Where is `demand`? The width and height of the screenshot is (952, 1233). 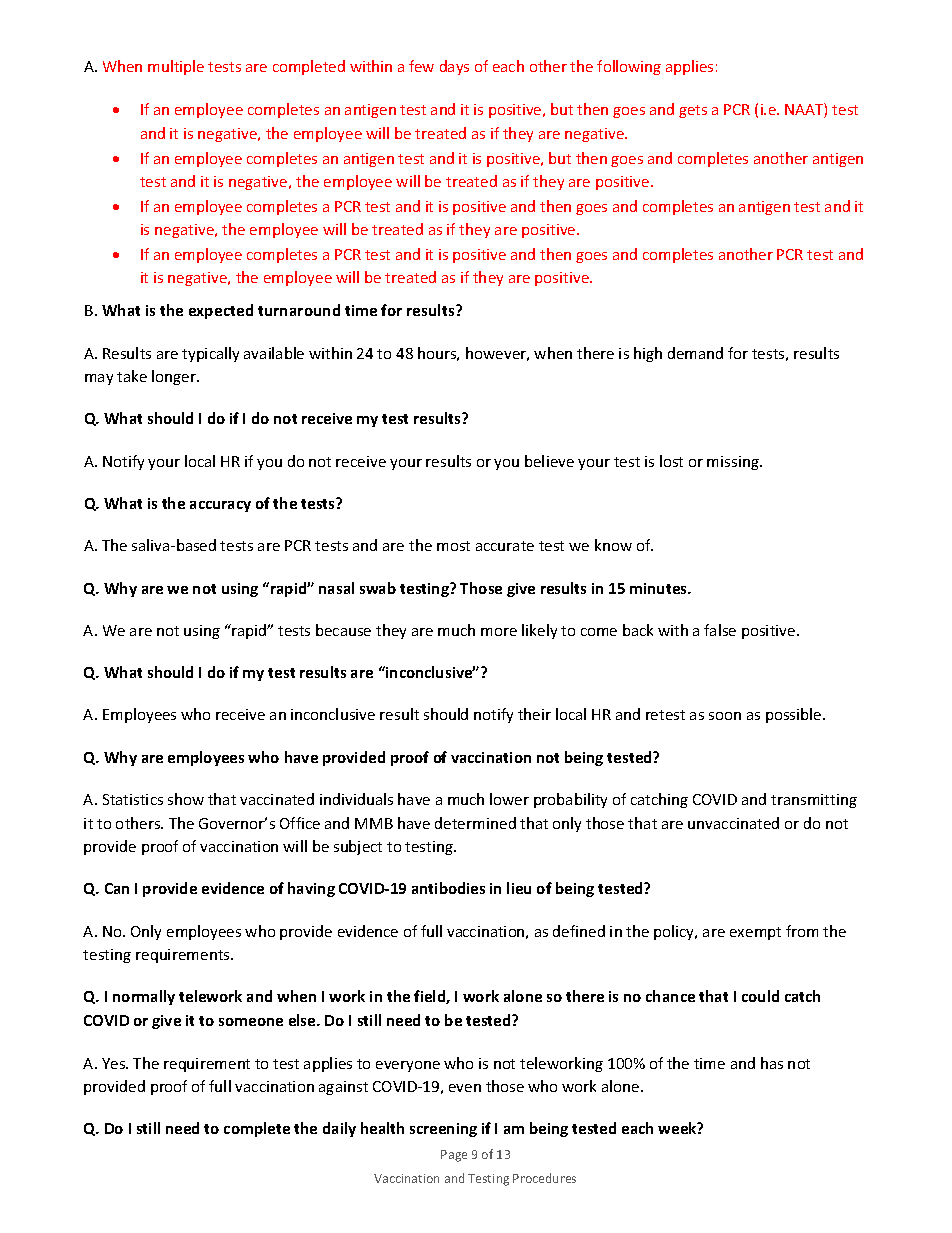
demand is located at coordinates (695, 353).
